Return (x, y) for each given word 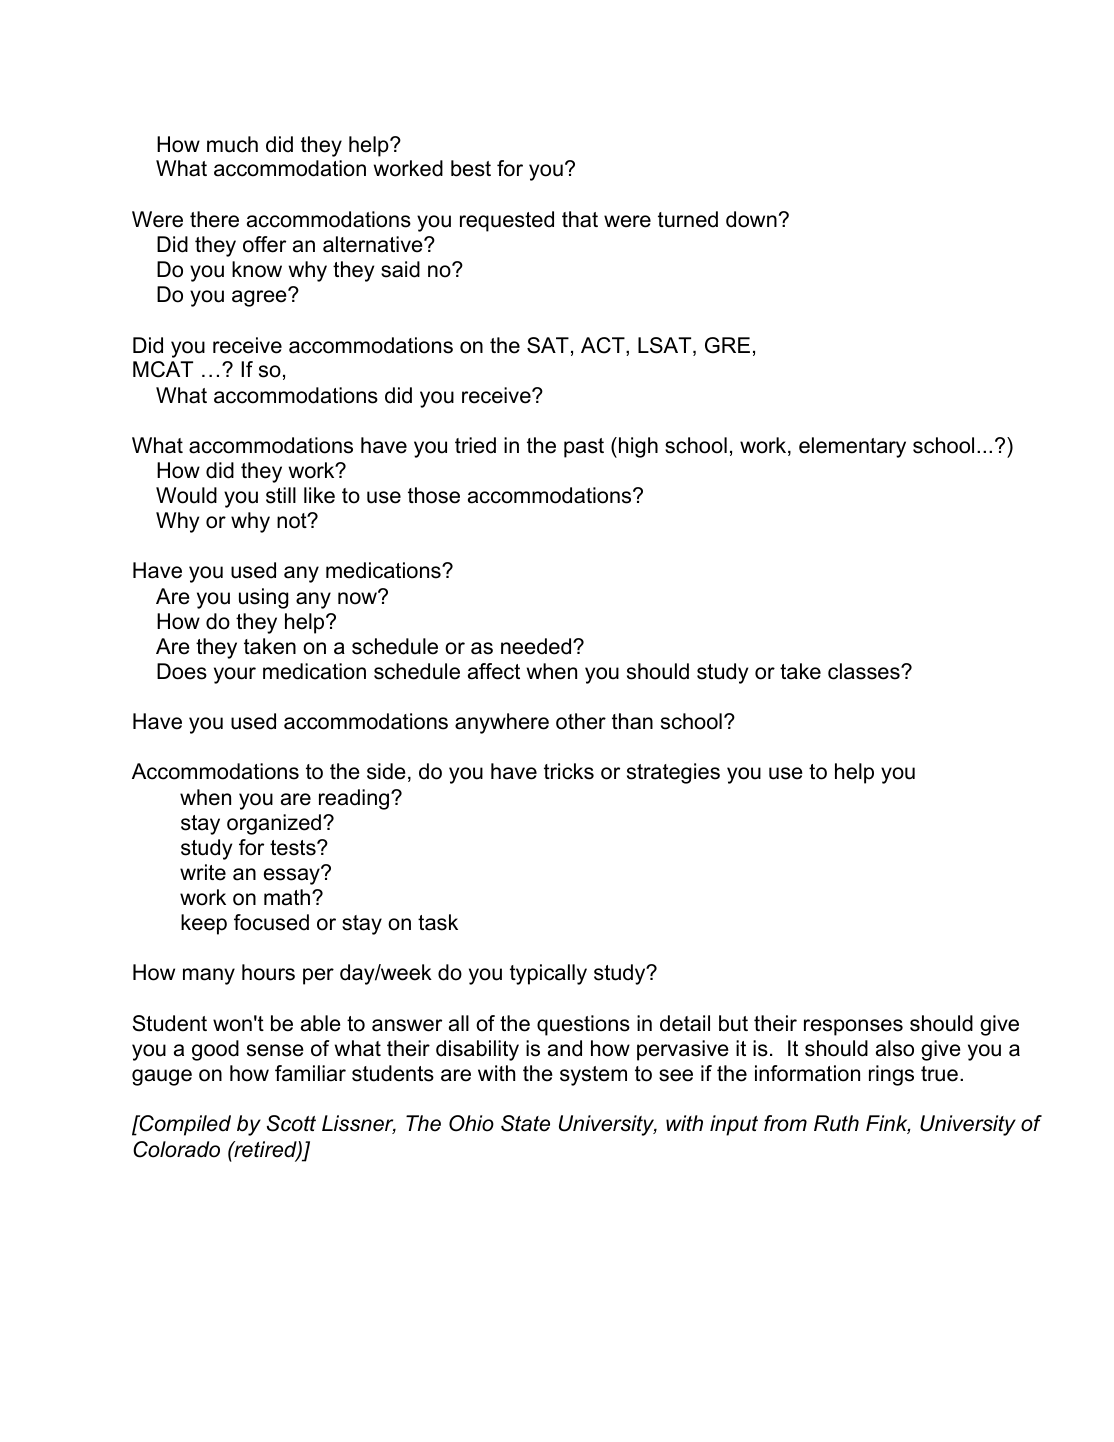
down (751, 219)
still (281, 495)
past (584, 448)
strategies (673, 773)
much (232, 144)
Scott (291, 1123)
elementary (852, 447)
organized (274, 824)
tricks (569, 771)
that (580, 219)
